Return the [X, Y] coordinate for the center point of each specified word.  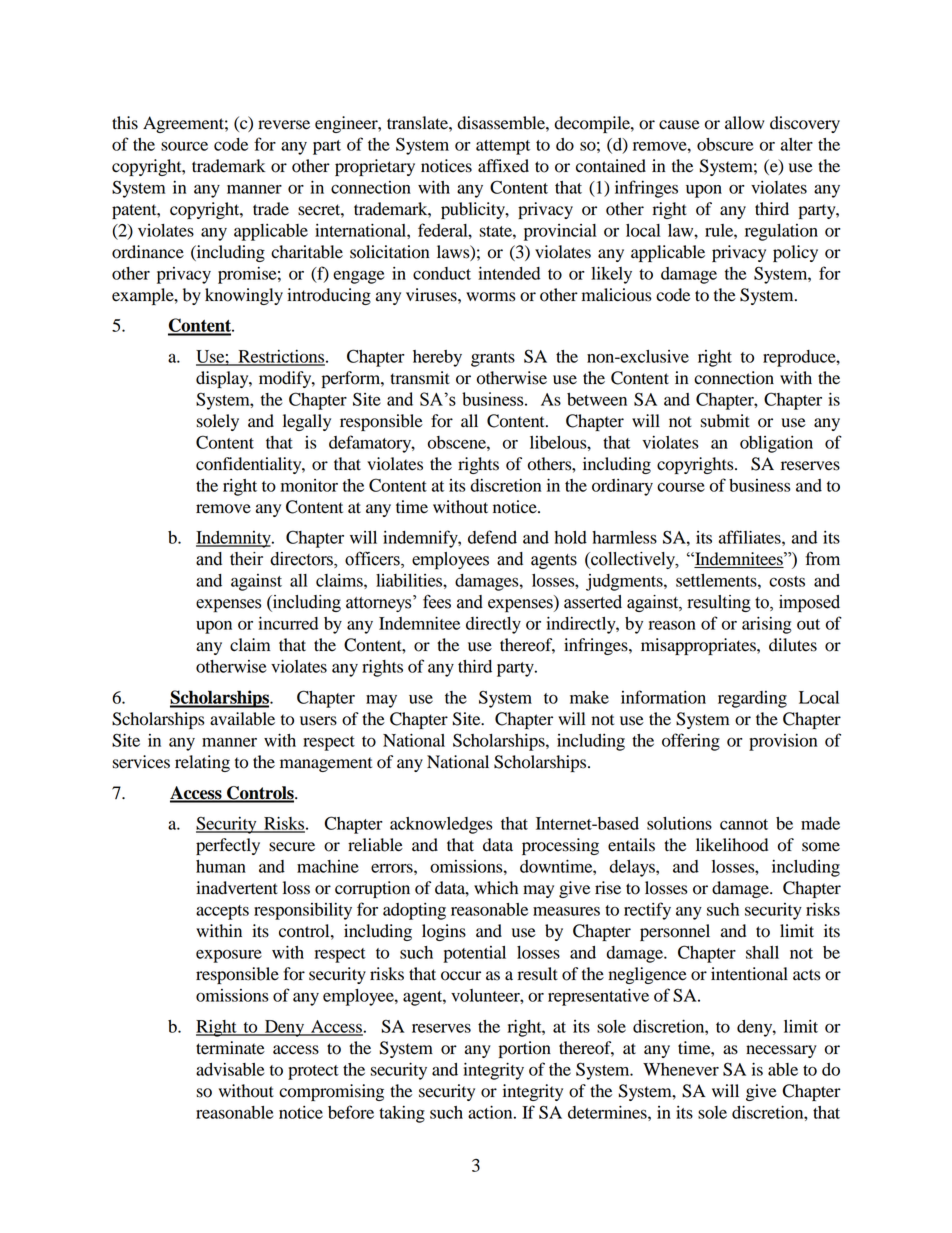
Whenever [681, 1069]
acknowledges [441, 825]
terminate [230, 1048]
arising [767, 625]
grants [493, 359]
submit [725, 421]
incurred [288, 623]
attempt [503, 147]
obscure [725, 144]
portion [525, 1049]
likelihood [732, 845]
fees [437, 601]
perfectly [228, 846]
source [184, 146]
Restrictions [280, 357]
